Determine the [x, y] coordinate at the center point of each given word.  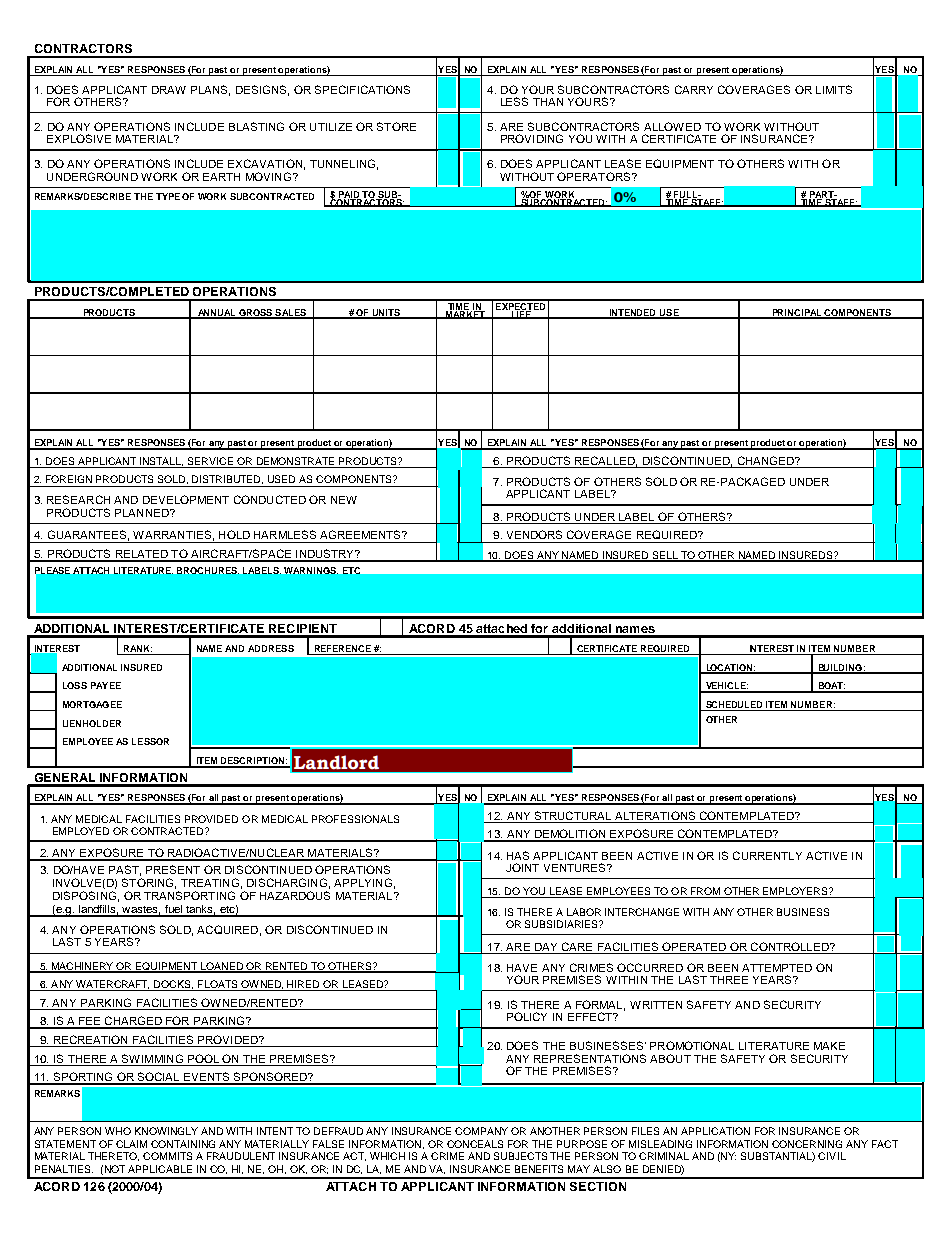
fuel [173, 910]
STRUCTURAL [573, 815]
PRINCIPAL [797, 313]
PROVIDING [532, 138]
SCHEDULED [734, 706]
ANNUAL [217, 313]
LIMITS [834, 89]
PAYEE [106, 685]
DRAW [169, 90]
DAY [546, 947]
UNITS [387, 313]
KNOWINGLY [166, 1131]
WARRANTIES [172, 534]
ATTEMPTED [777, 968]
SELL [666, 556]
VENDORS [534, 534]
